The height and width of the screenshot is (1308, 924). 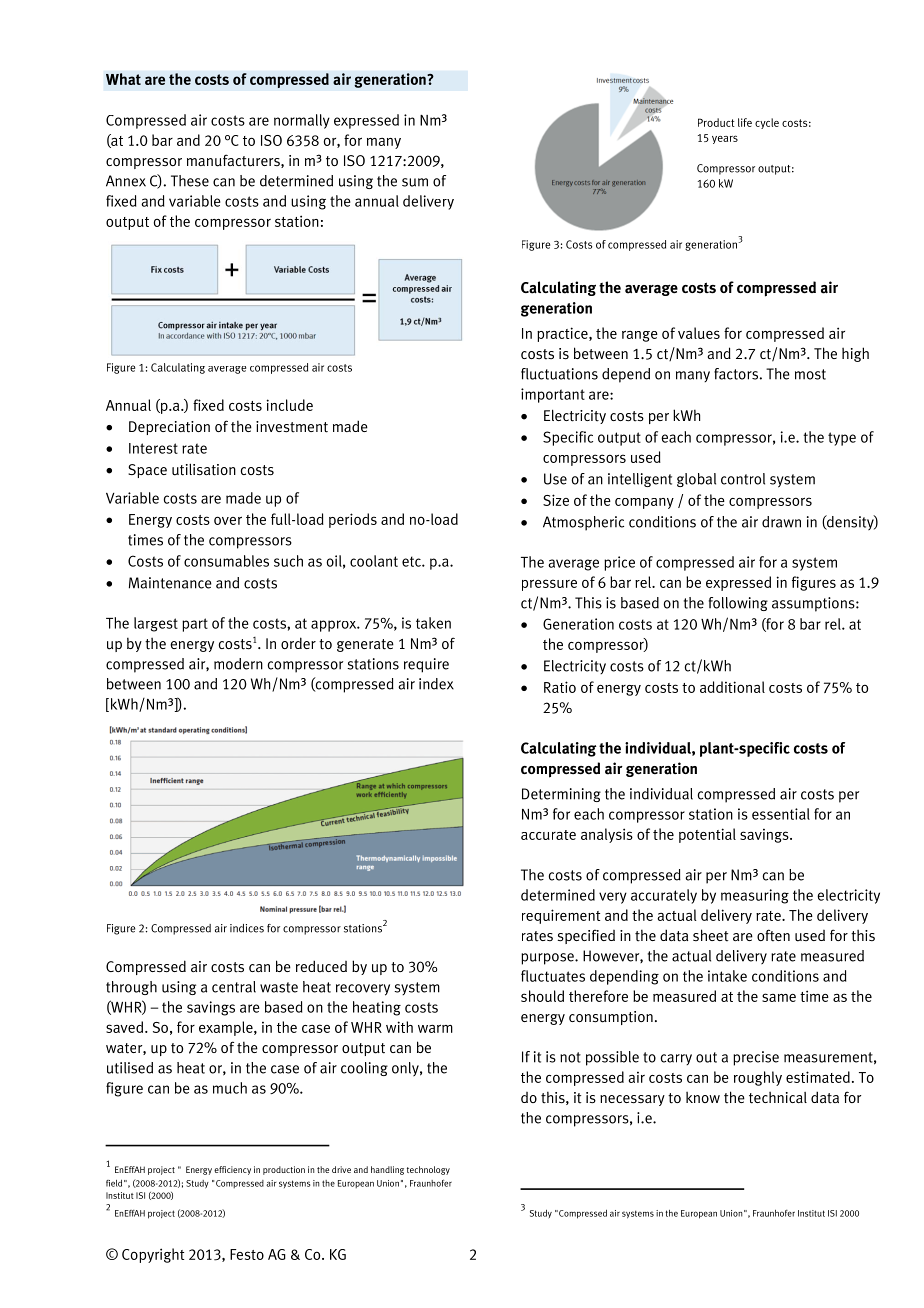 I want to click on normally, so click(x=302, y=121).
